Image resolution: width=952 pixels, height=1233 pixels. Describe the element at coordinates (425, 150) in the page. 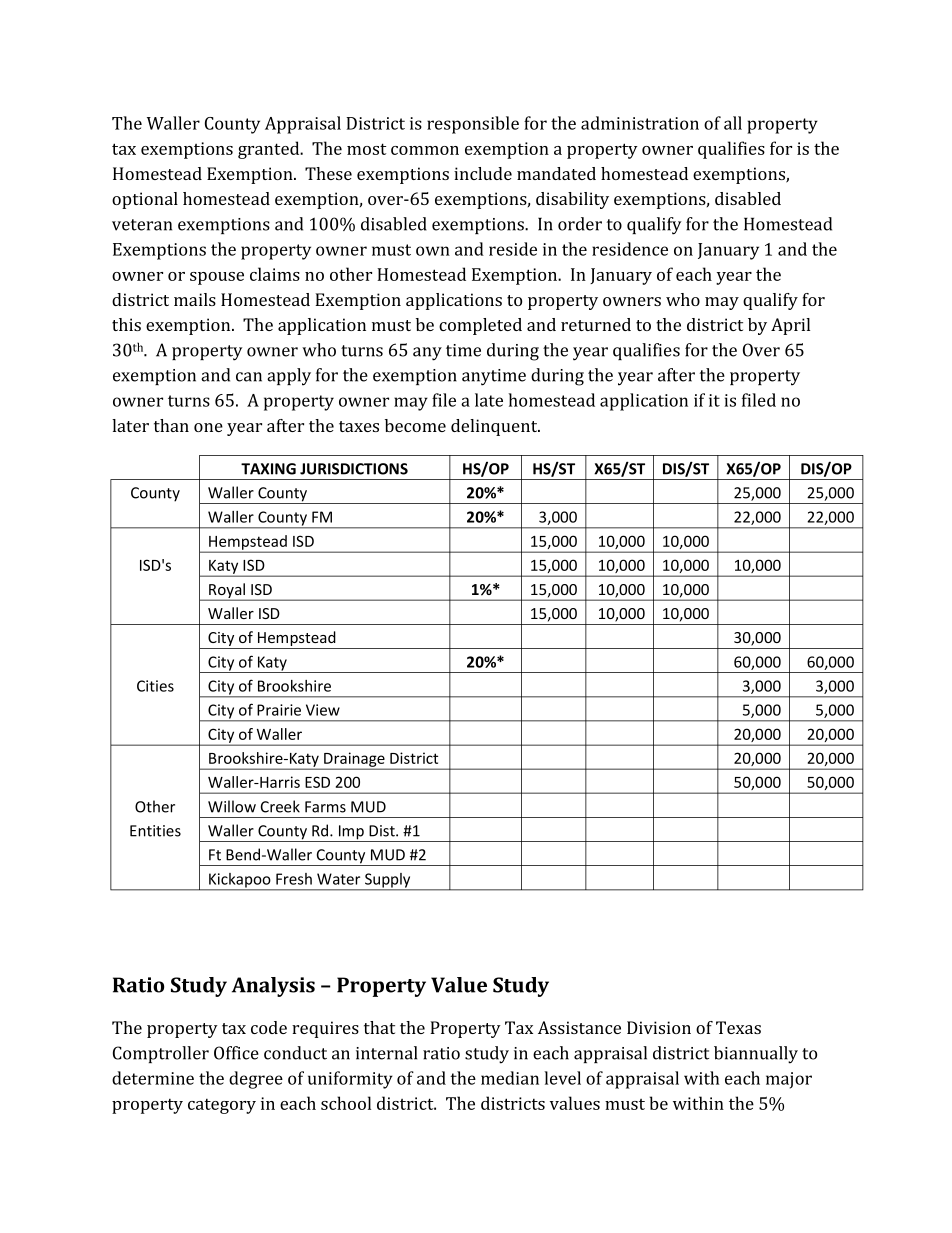

I see `common` at that location.
